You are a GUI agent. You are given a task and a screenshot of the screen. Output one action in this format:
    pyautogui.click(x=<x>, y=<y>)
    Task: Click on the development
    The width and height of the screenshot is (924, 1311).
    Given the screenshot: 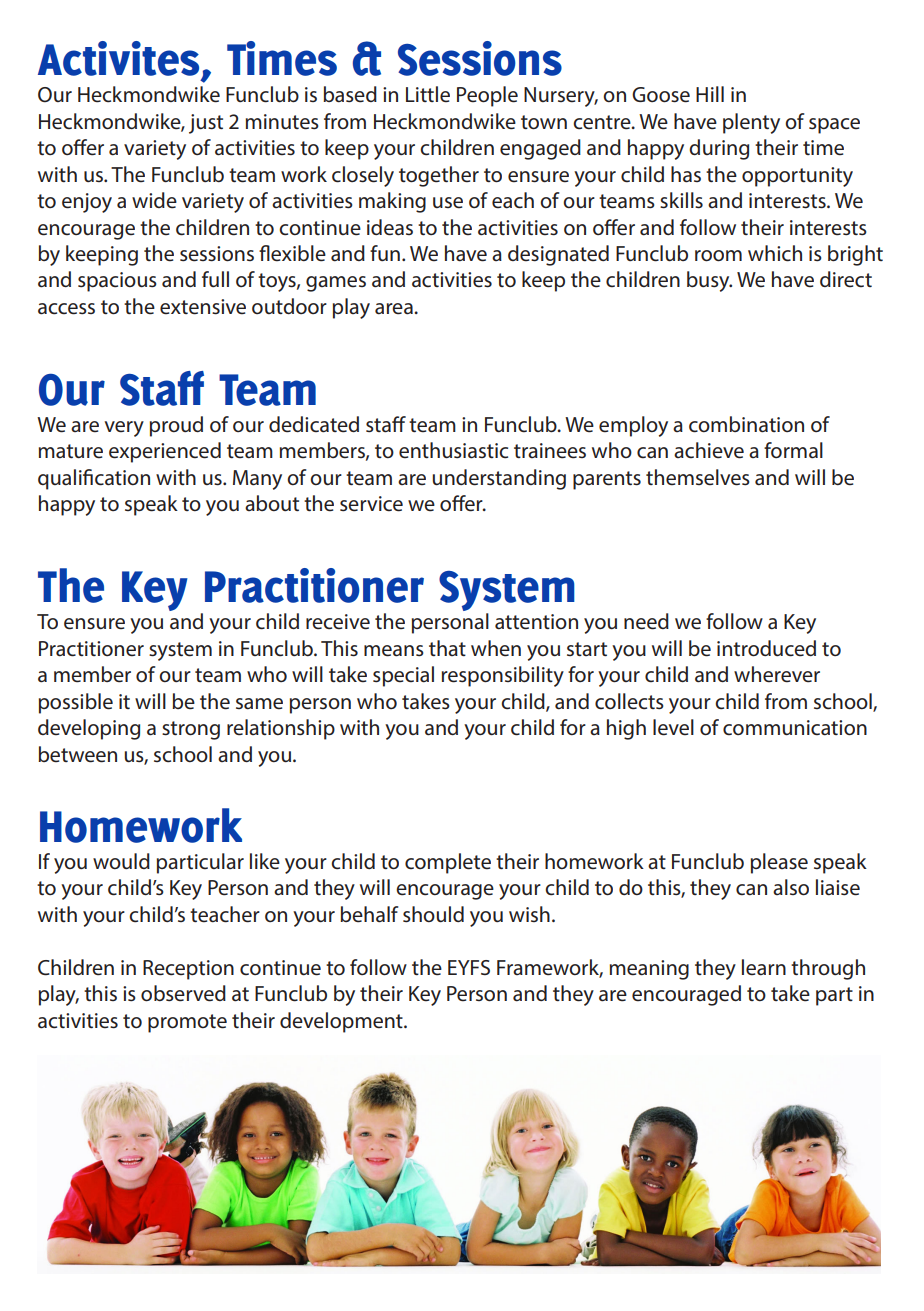 What is the action you would take?
    pyautogui.click(x=342, y=1022)
